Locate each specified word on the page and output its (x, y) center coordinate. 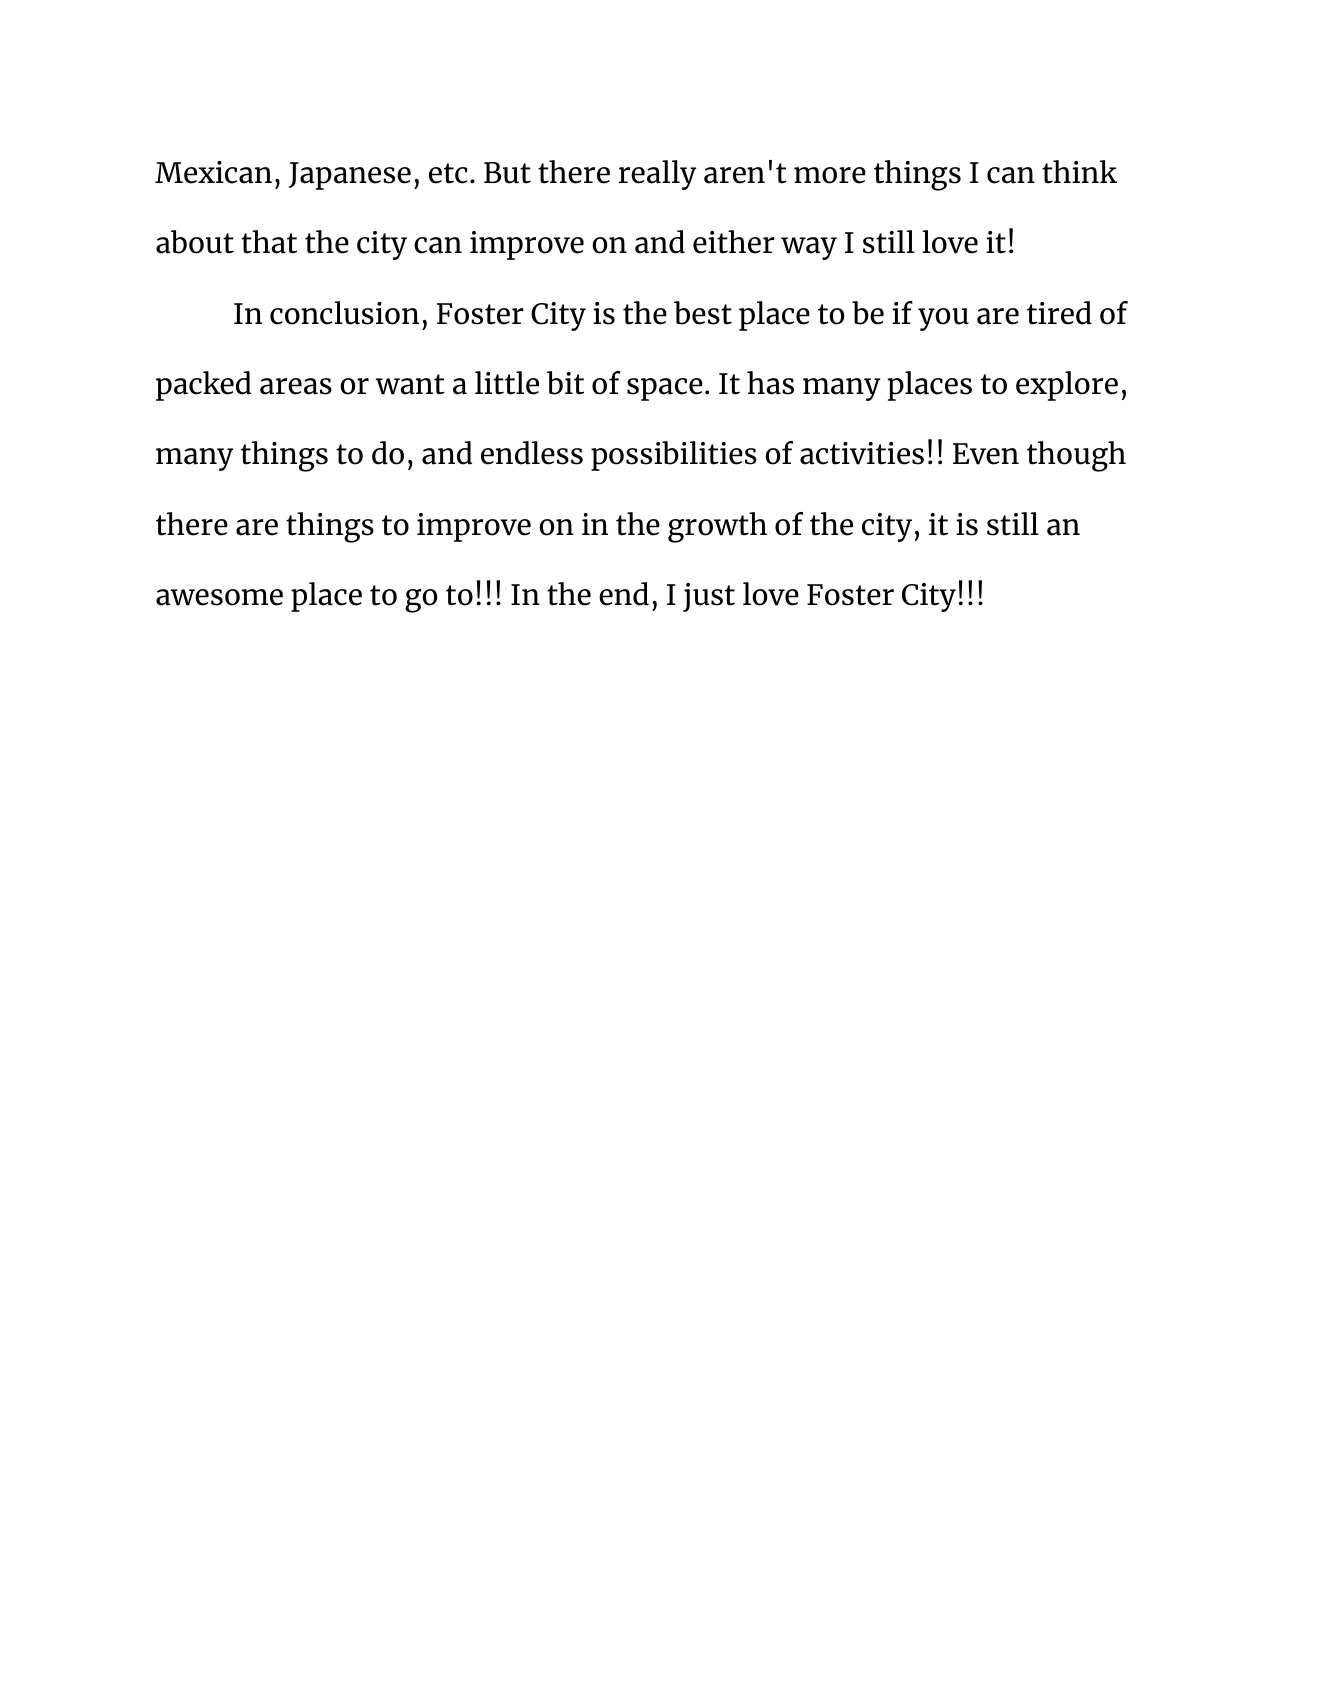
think (1079, 172)
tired (1059, 313)
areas (296, 386)
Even (986, 454)
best (703, 313)
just (709, 597)
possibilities (674, 456)
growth (717, 527)
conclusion (344, 313)
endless (532, 453)
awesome (219, 597)
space (665, 389)
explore (1067, 386)
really (657, 175)
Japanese (350, 176)
